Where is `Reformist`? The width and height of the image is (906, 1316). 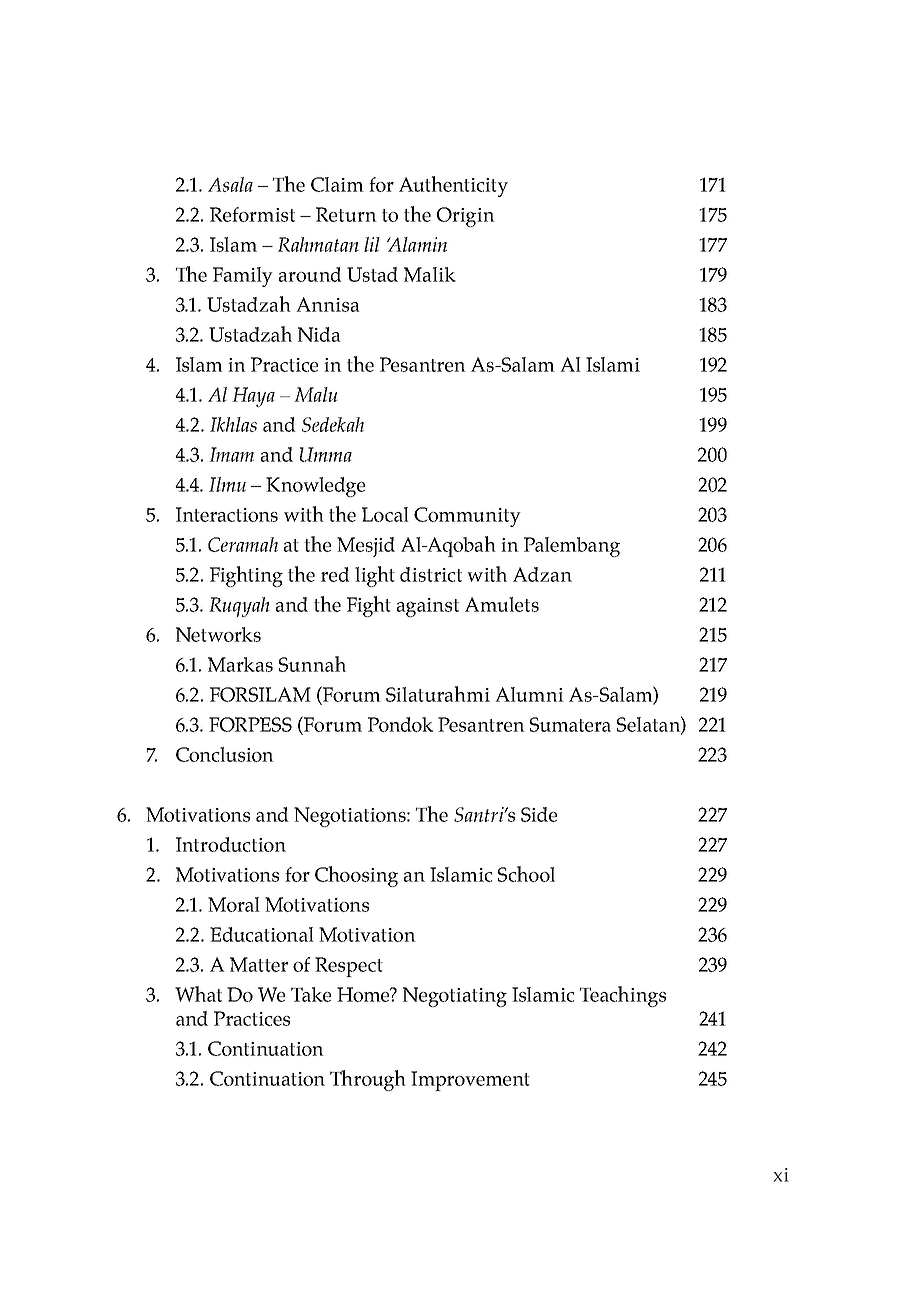
Reformist is located at coordinates (252, 214).
